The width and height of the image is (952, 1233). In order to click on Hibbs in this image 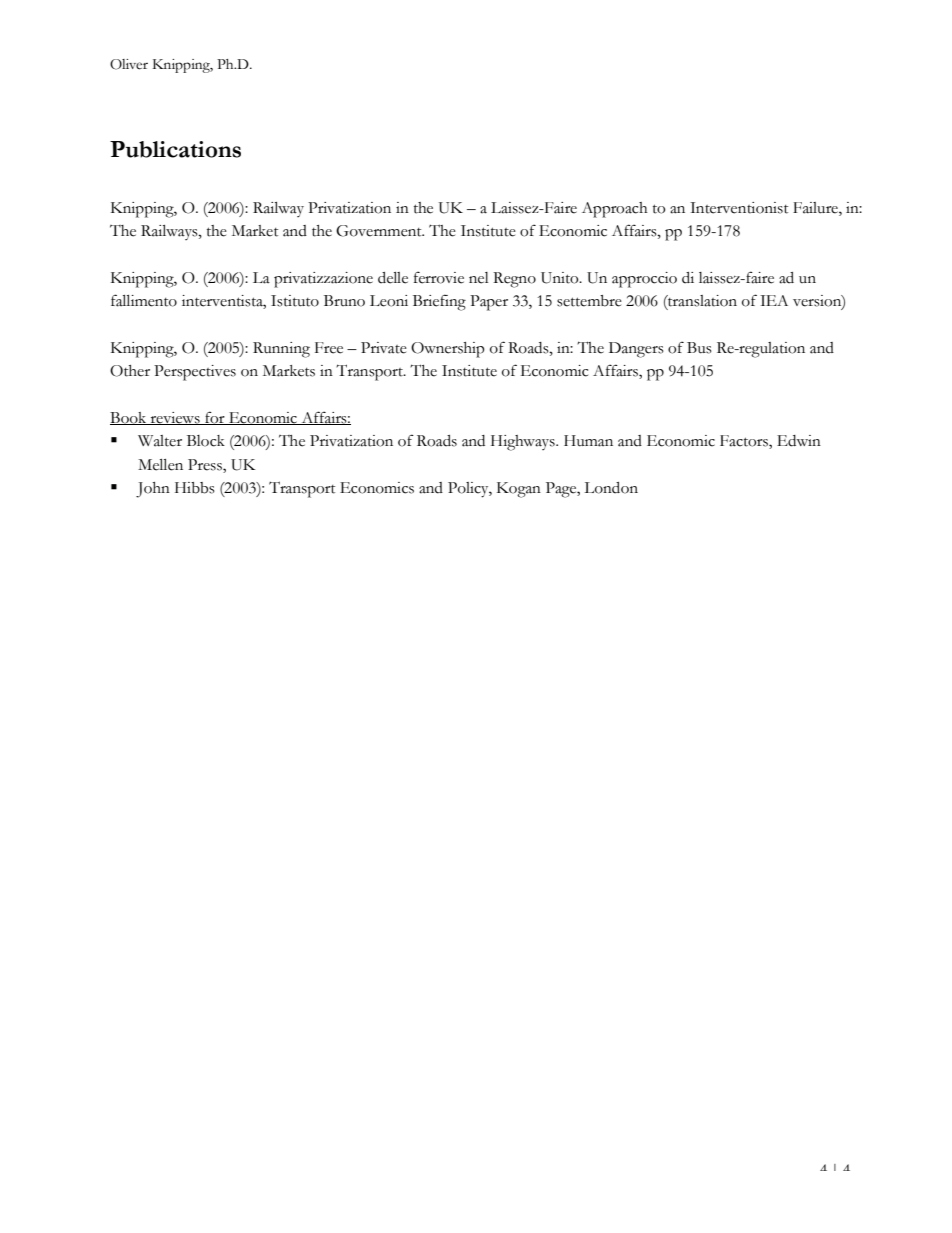, I will do `click(195, 488)`.
